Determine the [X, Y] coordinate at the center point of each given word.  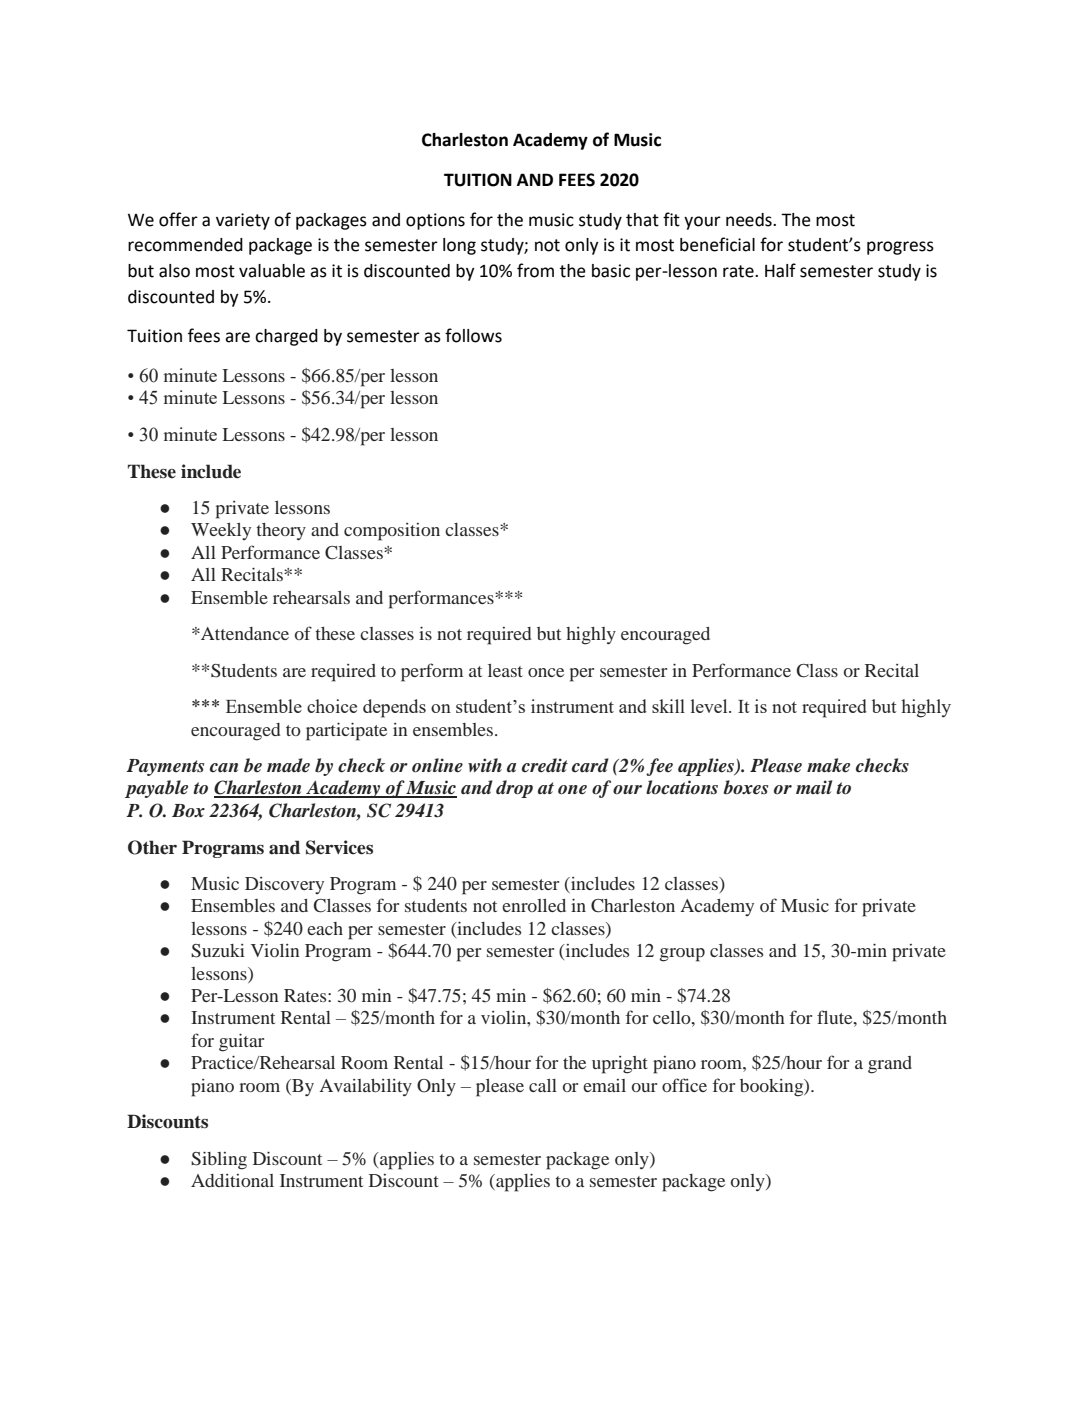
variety [243, 221]
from [535, 270]
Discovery [284, 885]
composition [392, 532]
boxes [745, 787]
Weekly [221, 531]
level [710, 706]
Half [780, 270]
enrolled [534, 905]
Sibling [219, 1160]
